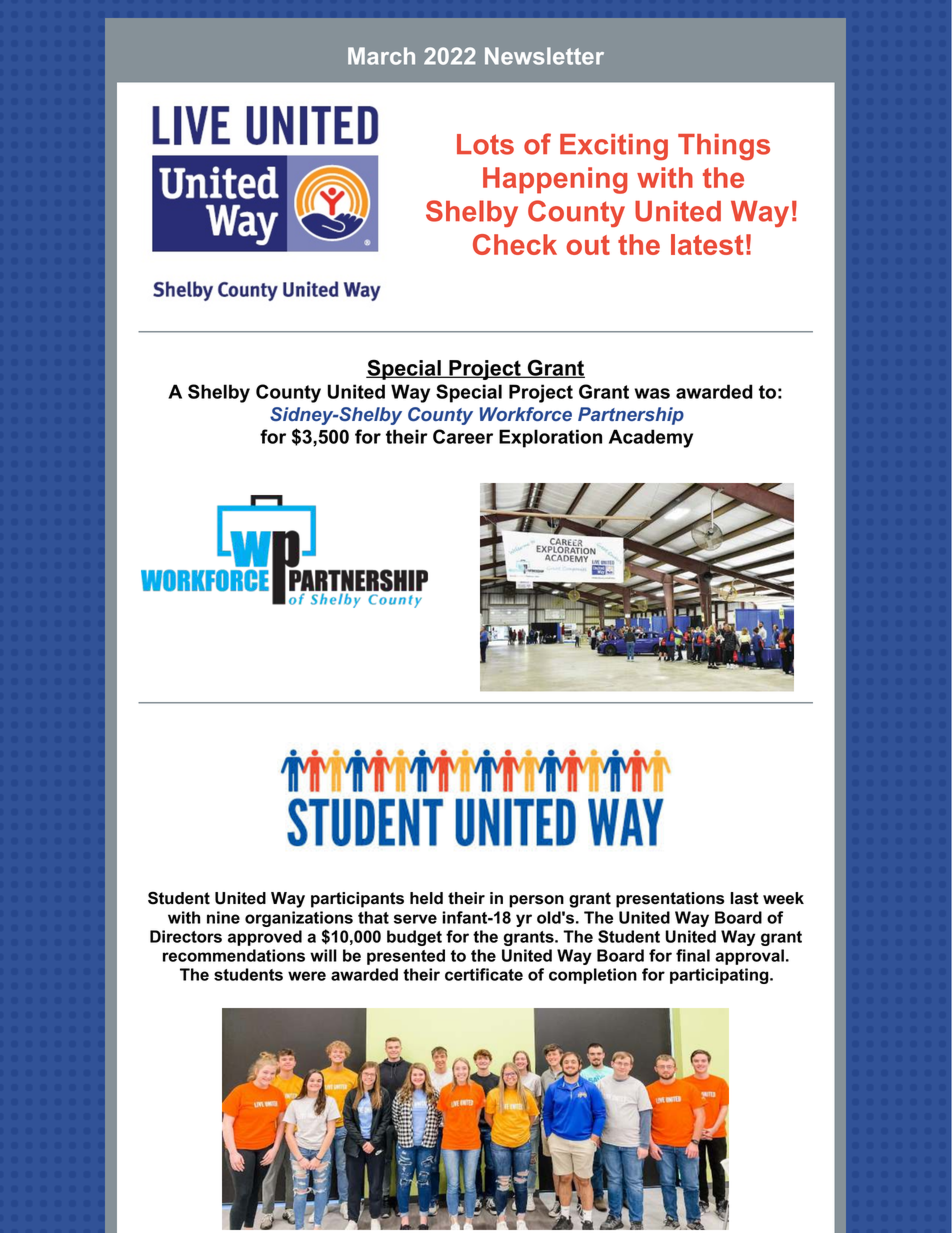  What do you see at coordinates (515, 244) in the document?
I see `Check` at bounding box center [515, 244].
